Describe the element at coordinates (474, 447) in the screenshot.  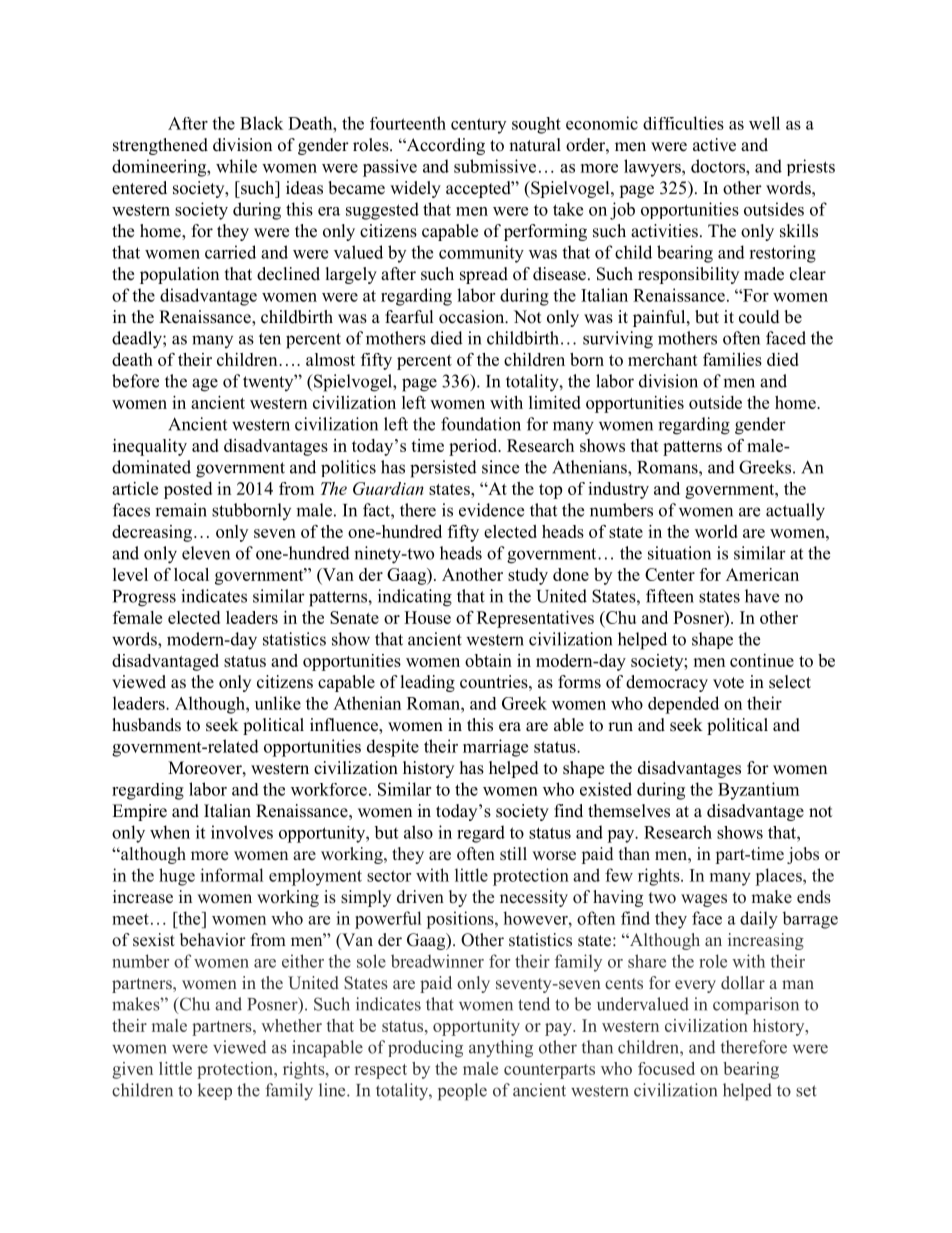
I see `period` at that location.
